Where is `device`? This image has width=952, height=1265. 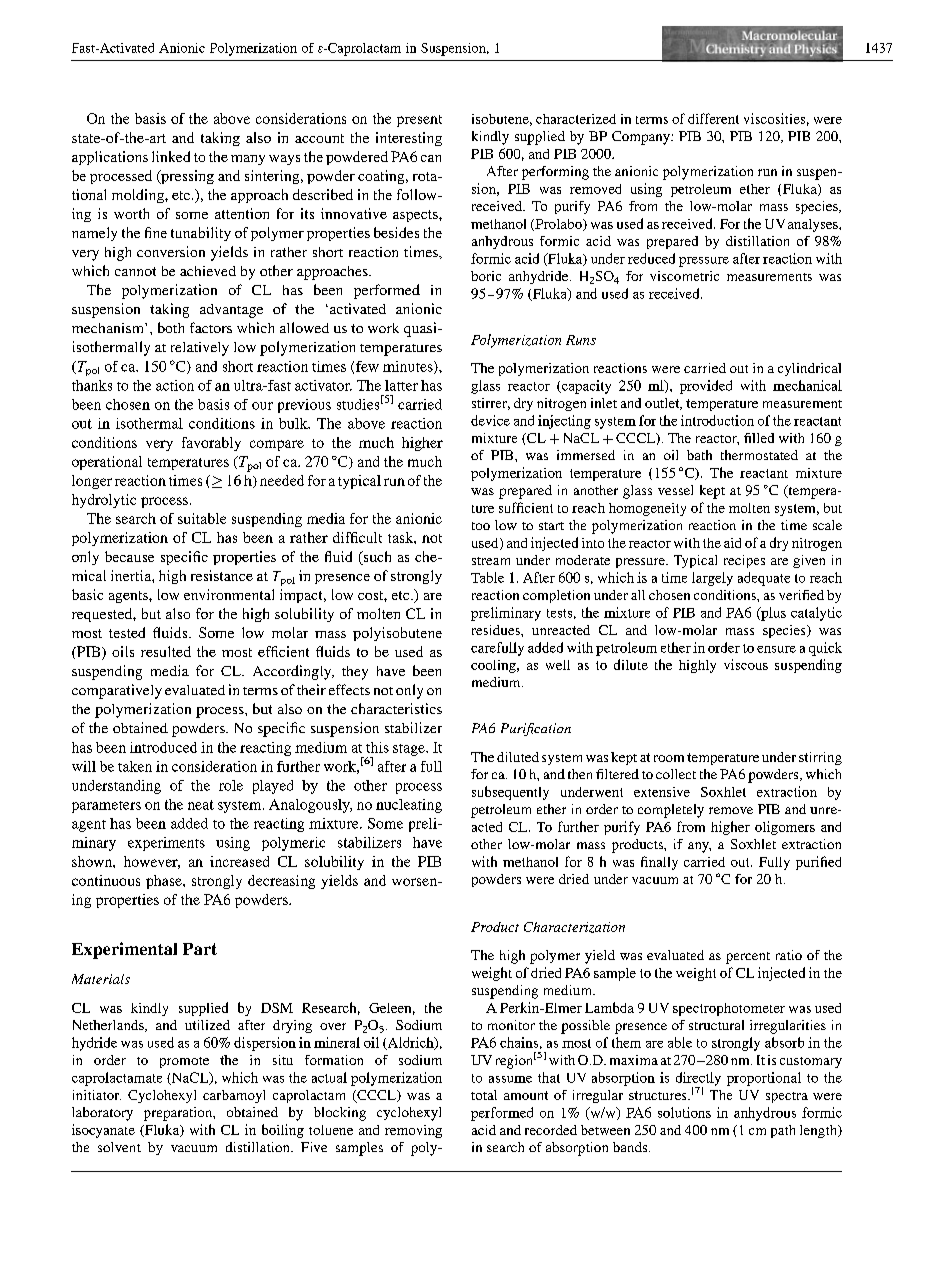 device is located at coordinates (490, 420).
